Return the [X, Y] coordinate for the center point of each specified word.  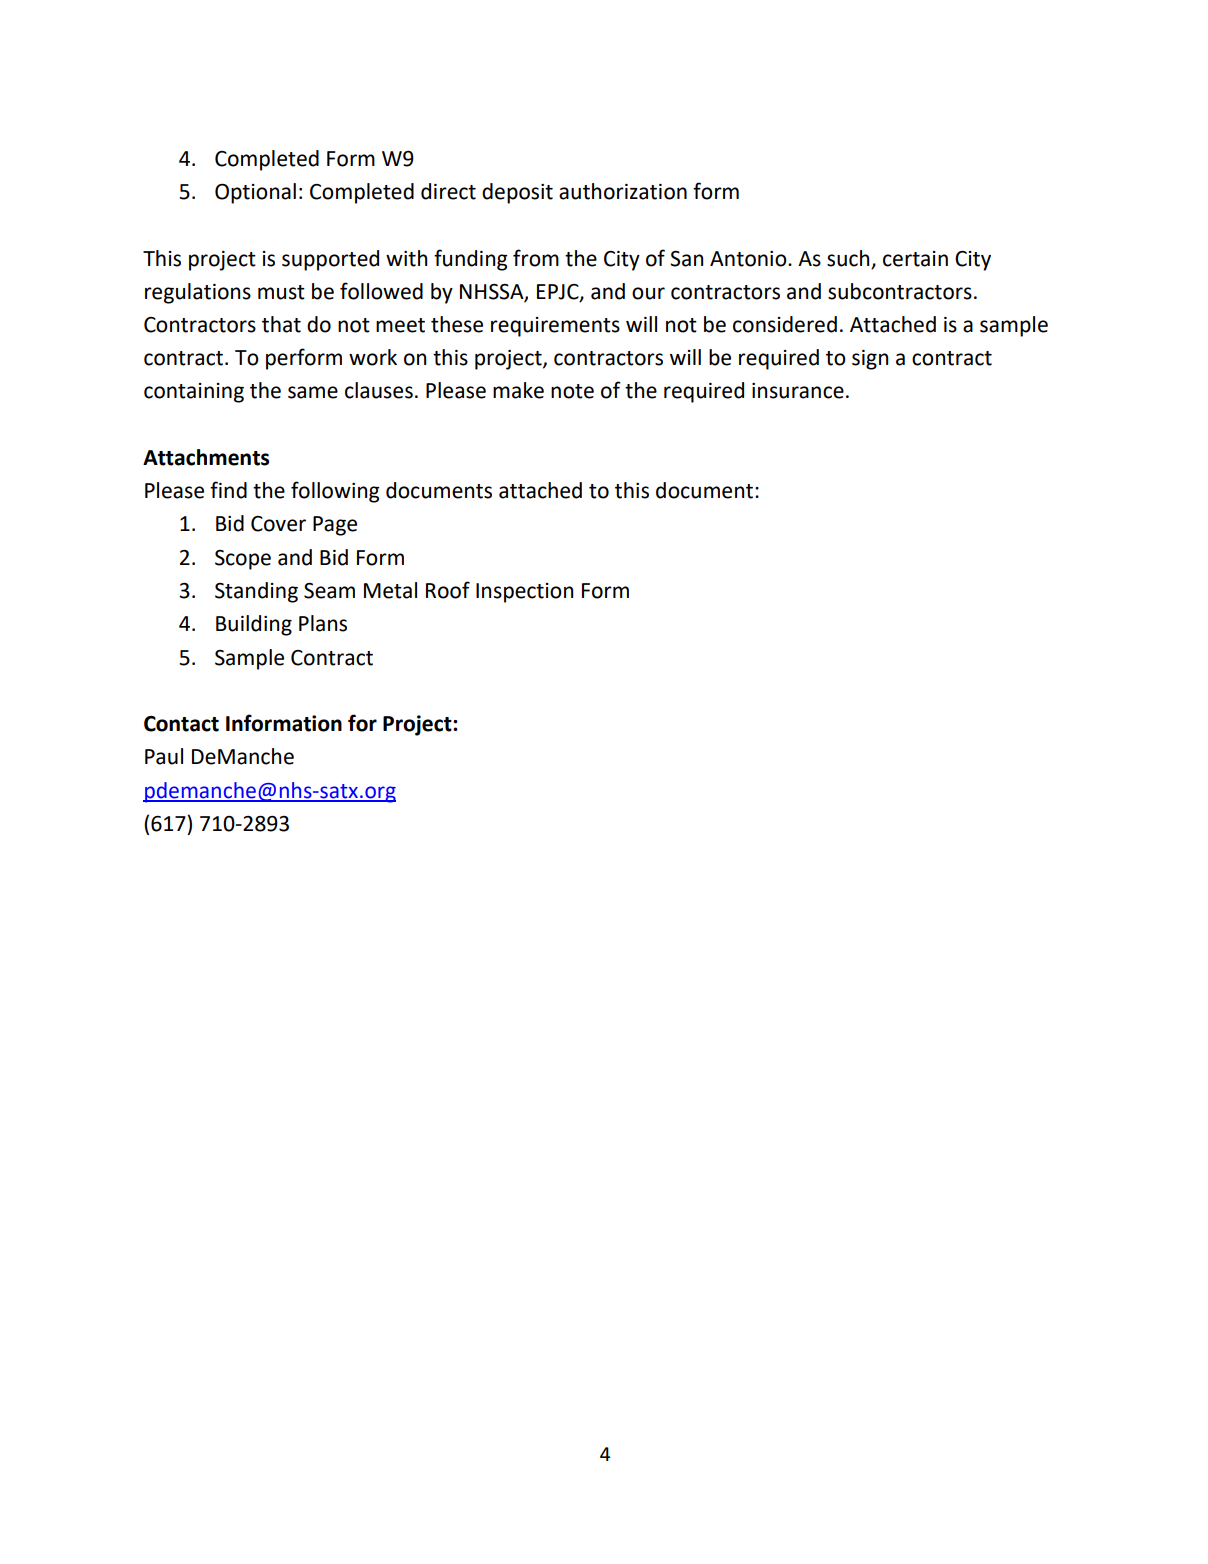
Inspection [524, 593]
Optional [255, 193]
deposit [517, 193]
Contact [181, 724]
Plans [323, 623]
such [848, 258]
